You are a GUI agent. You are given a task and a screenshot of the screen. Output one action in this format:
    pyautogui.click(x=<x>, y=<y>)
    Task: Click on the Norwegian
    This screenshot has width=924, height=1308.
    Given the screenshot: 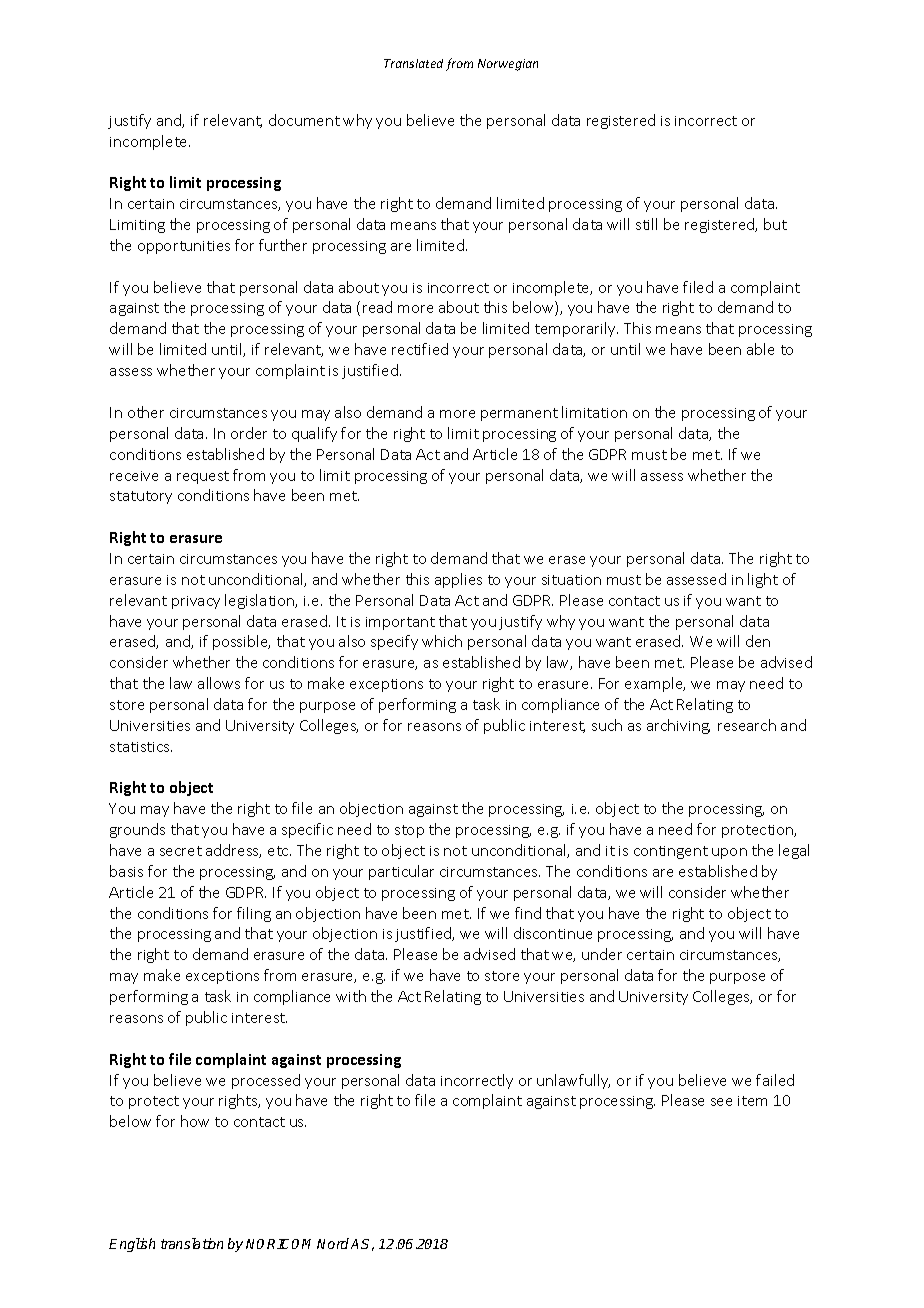 What is the action you would take?
    pyautogui.click(x=508, y=65)
